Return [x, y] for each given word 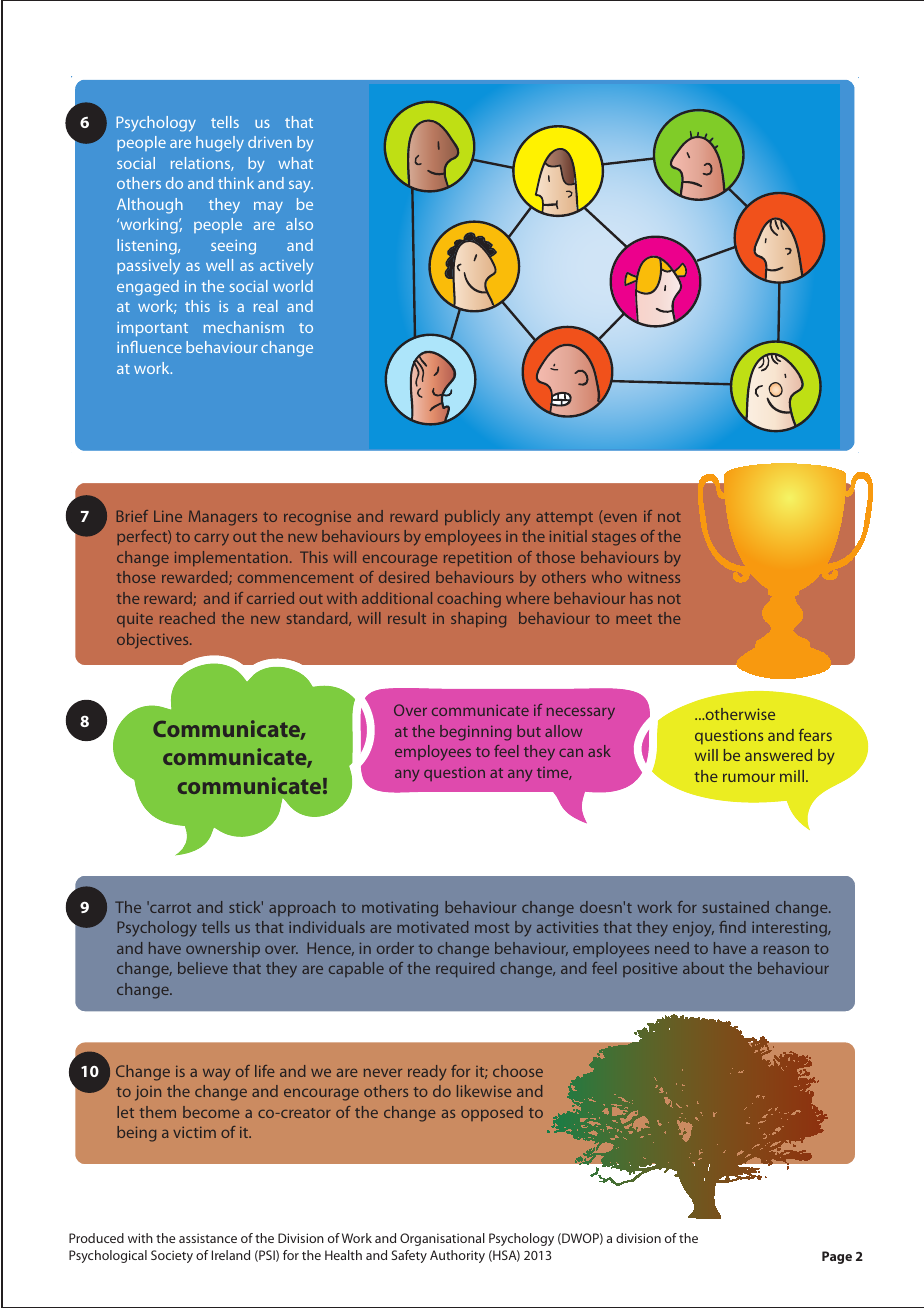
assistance [208, 1238]
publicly [472, 518]
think [236, 183]
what [295, 163]
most [492, 928]
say [301, 187]
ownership [223, 949]
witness [654, 577]
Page [837, 1257]
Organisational [442, 1239]
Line [168, 516]
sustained [736, 907]
